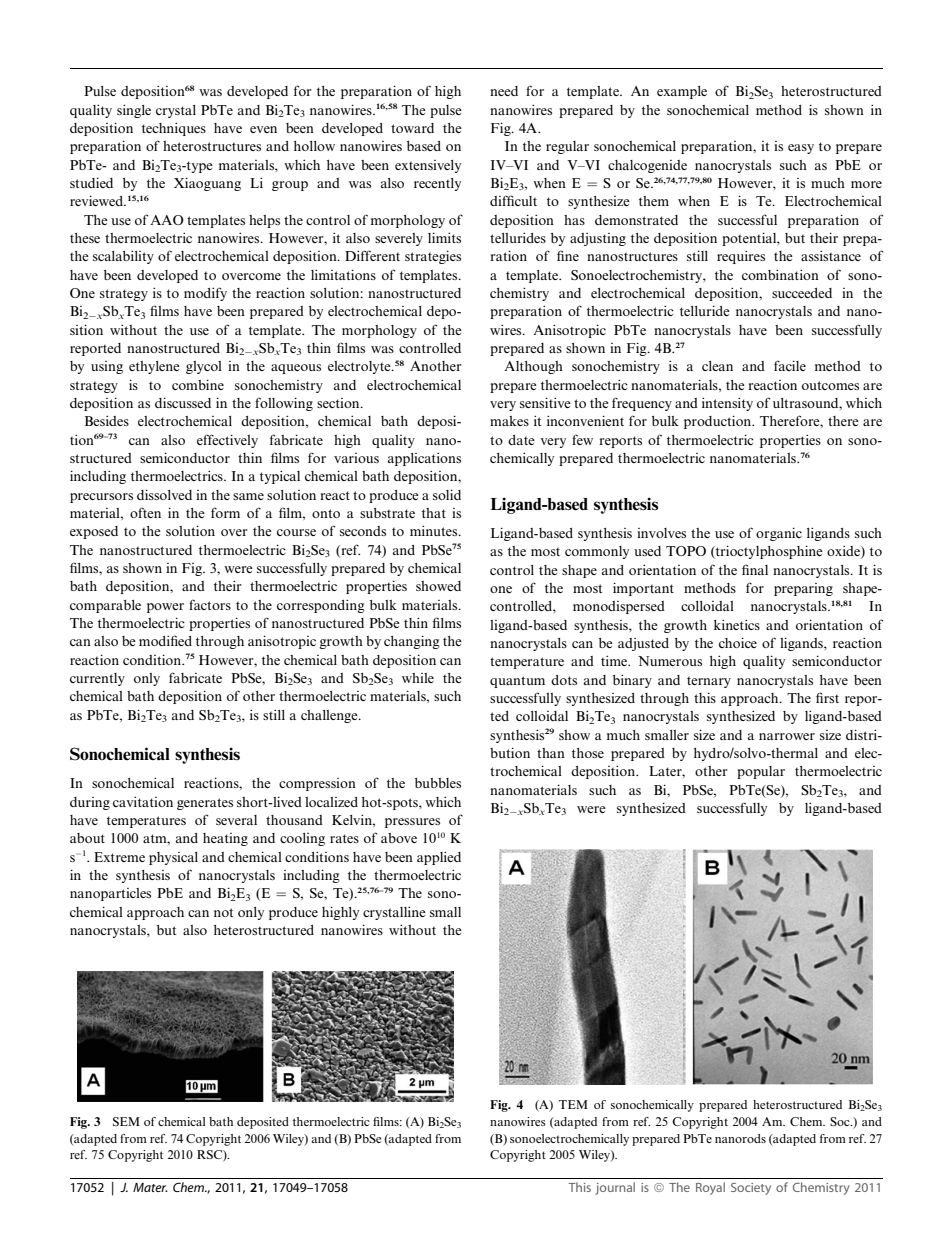 The width and height of the screenshot is (952, 1247). Describe the element at coordinates (173, 858) in the screenshot. I see `physical` at that location.
